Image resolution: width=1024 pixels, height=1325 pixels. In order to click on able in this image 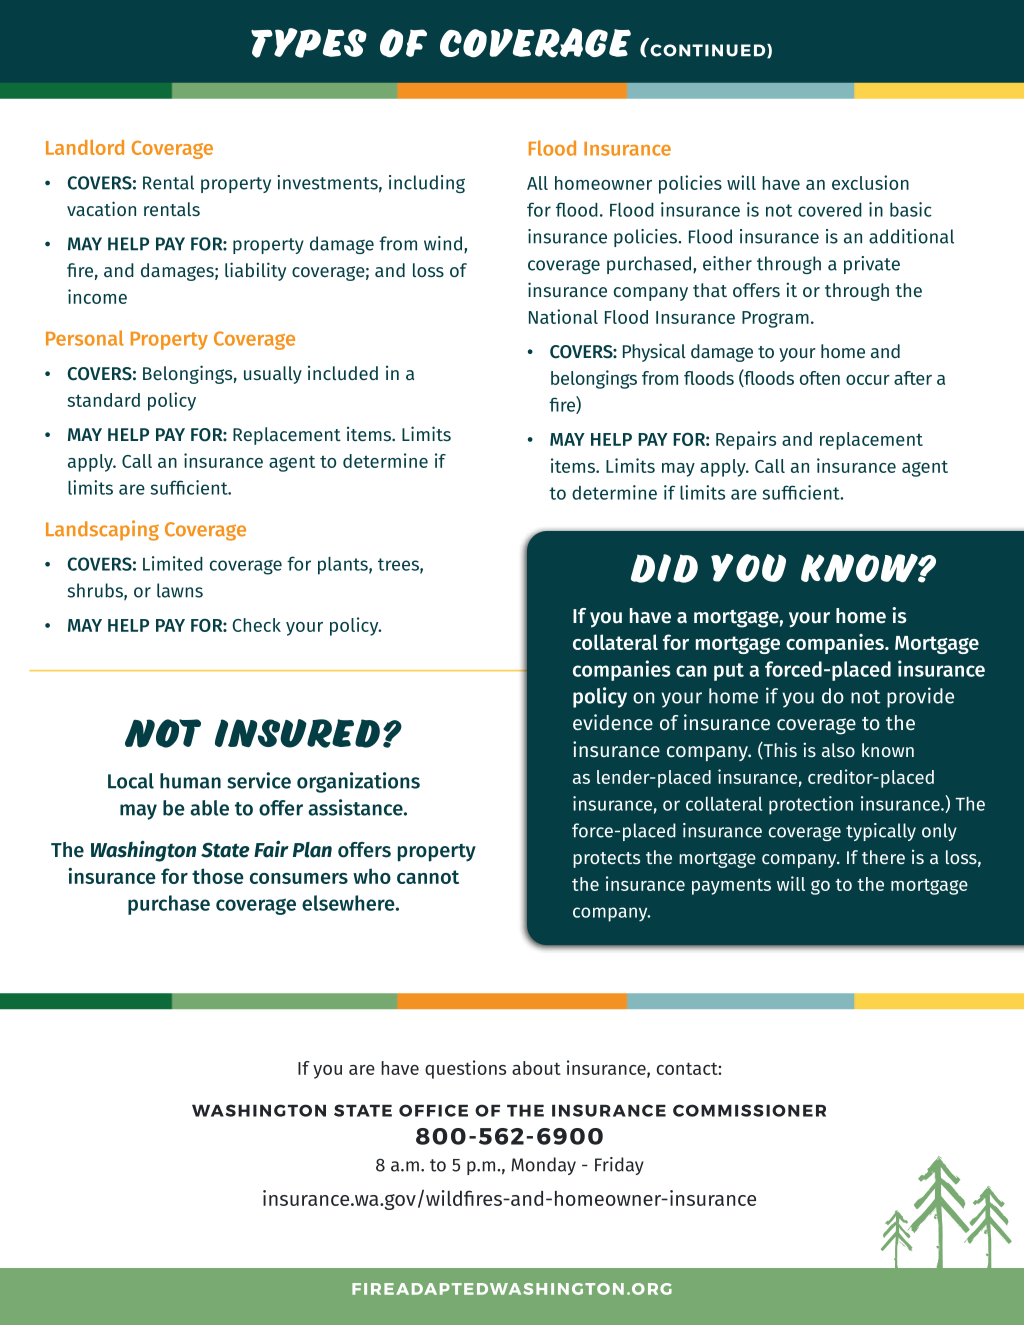, I will do `click(209, 808)`.
